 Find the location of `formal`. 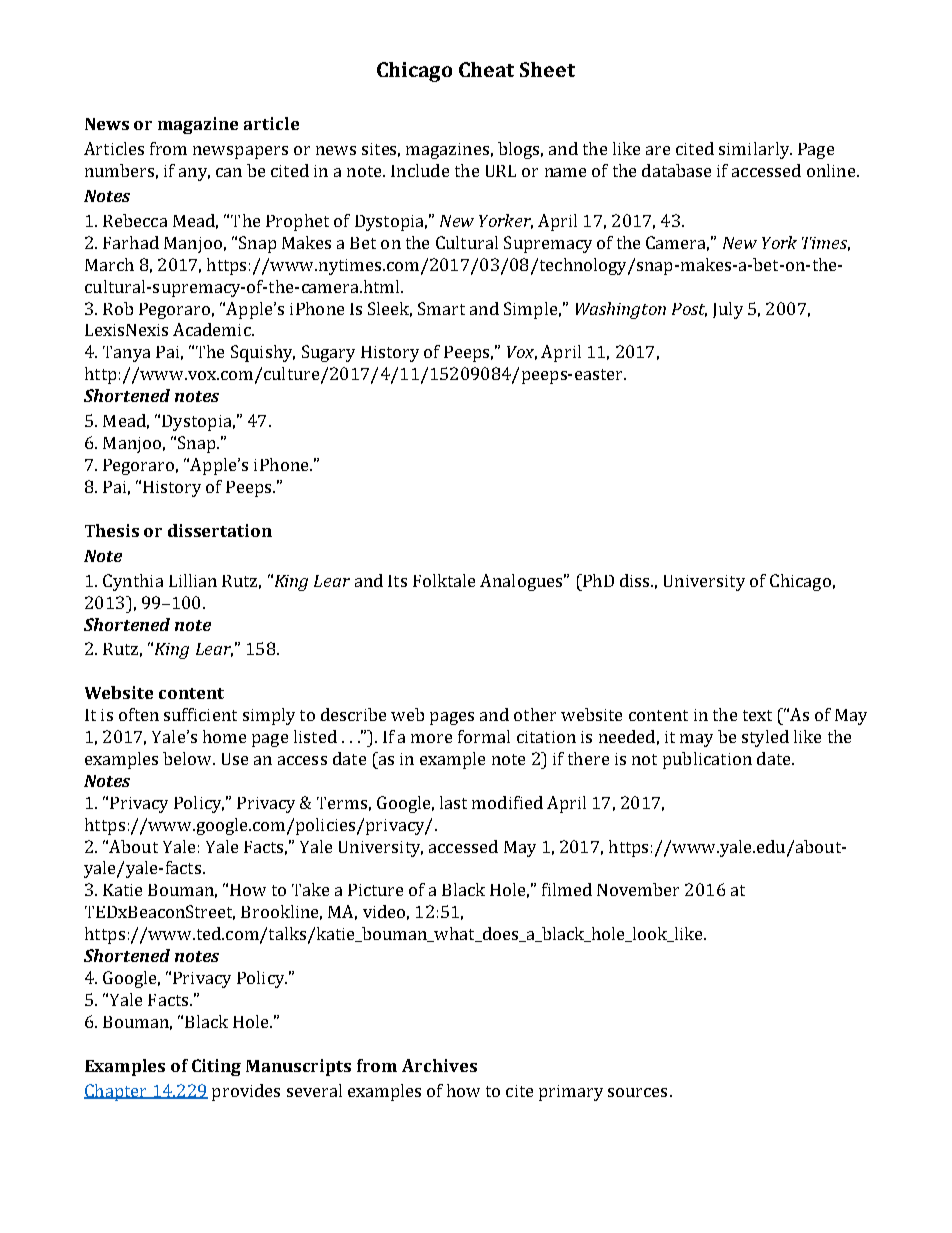

formal is located at coordinates (484, 736).
